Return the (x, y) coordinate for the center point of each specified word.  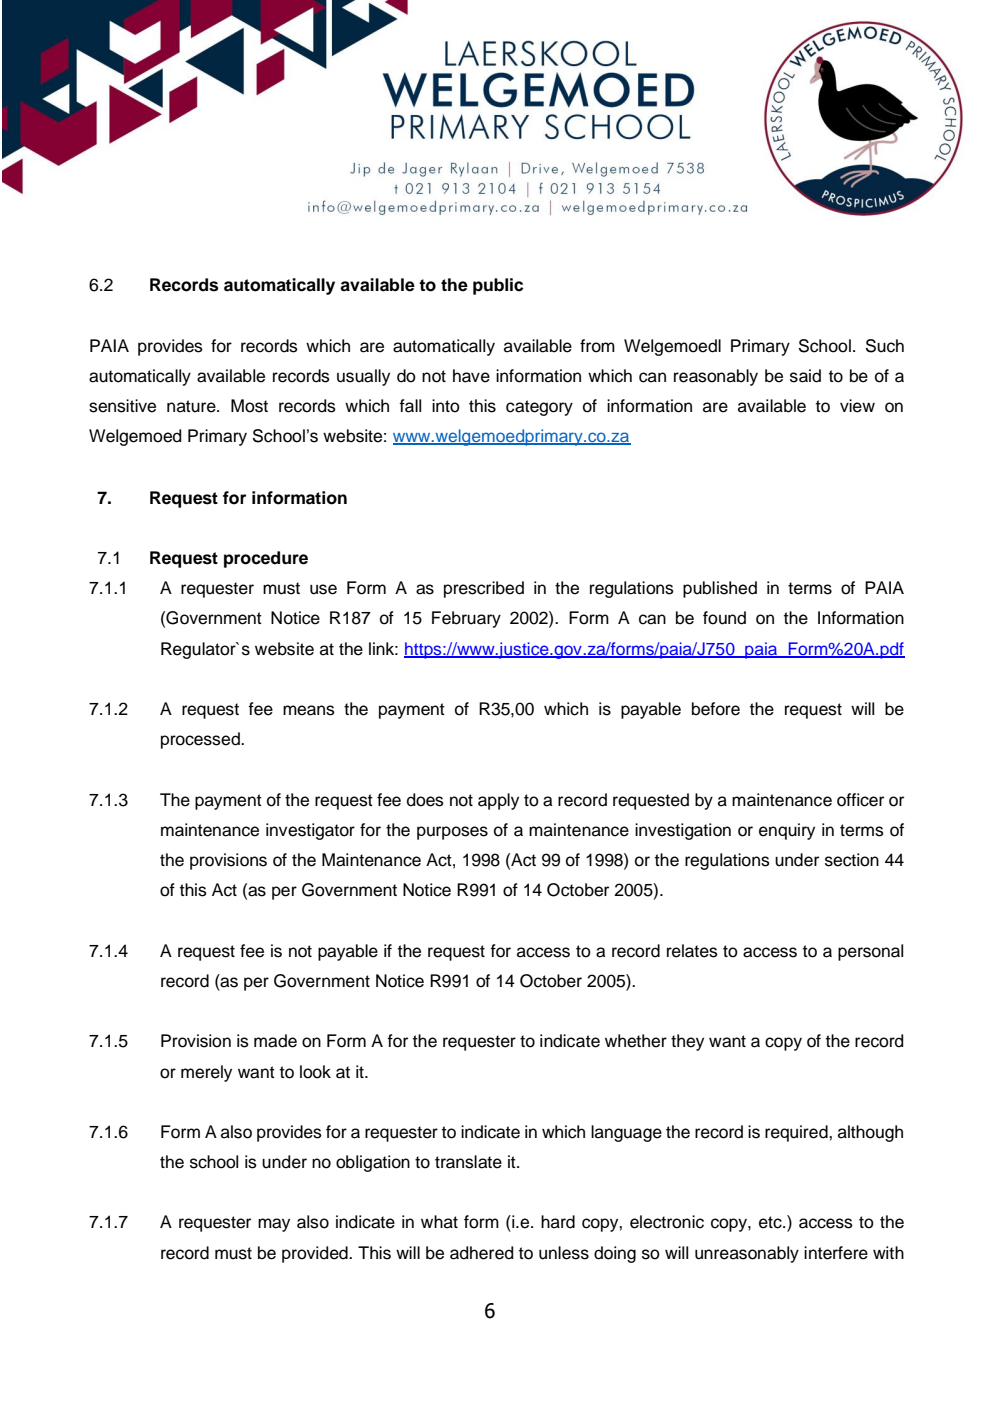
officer (860, 800)
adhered (481, 1253)
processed (201, 740)
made (275, 1041)
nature (192, 406)
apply (498, 801)
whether (636, 1041)
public (498, 286)
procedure (266, 559)
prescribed (484, 589)
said (805, 376)
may (274, 1225)
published (720, 589)
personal (870, 952)
